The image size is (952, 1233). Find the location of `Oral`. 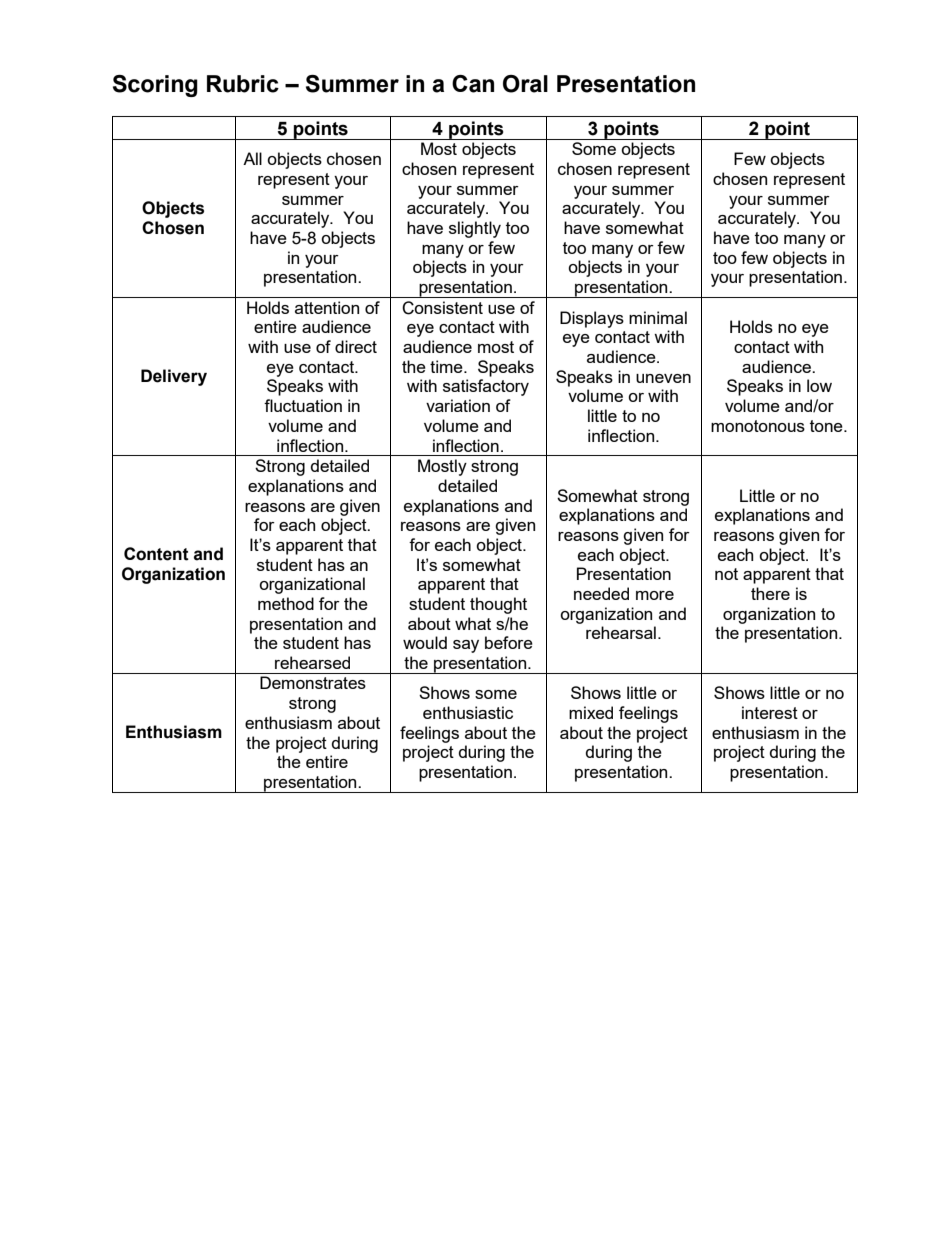

Oral is located at coordinates (525, 84).
